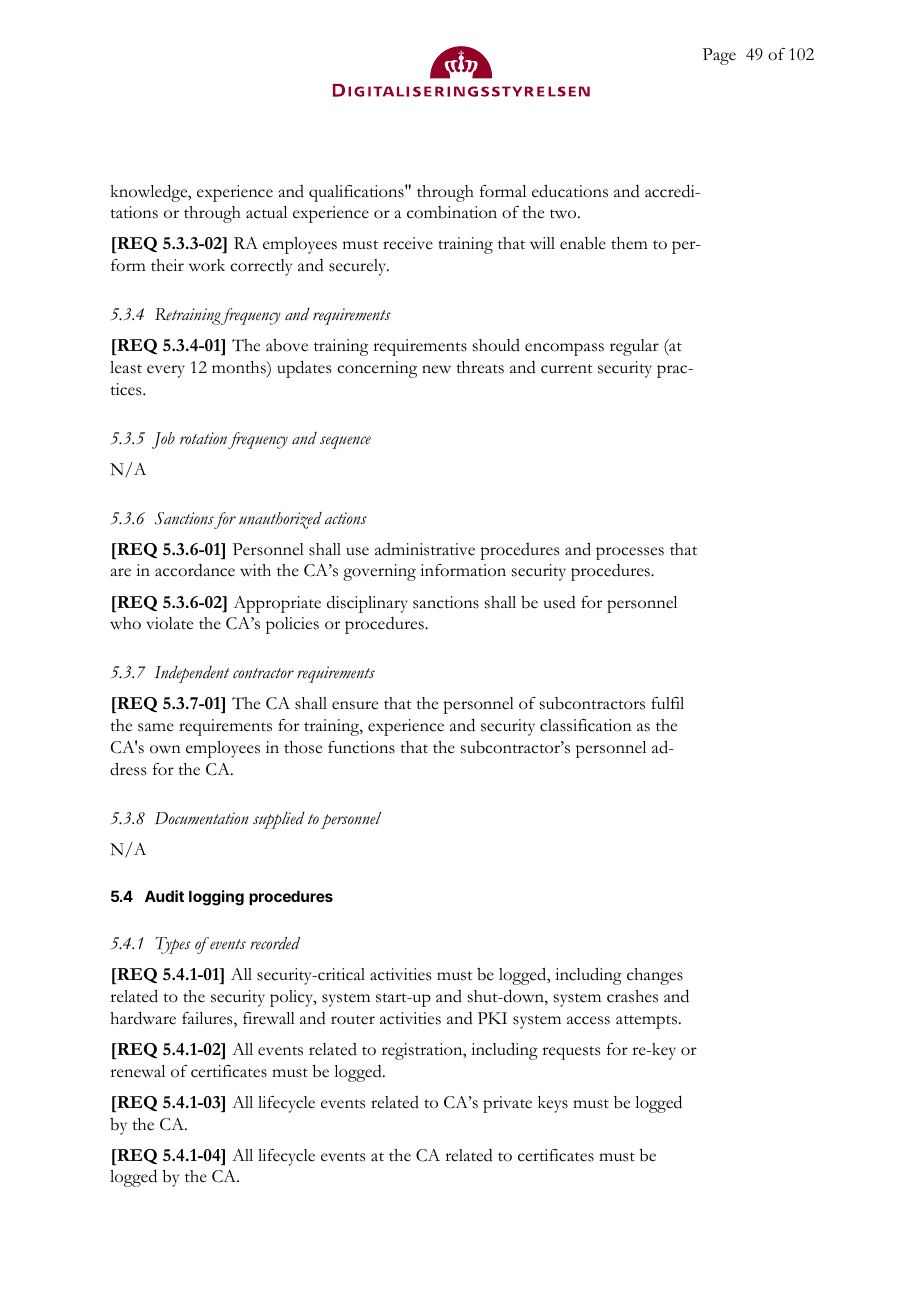 Image resolution: width=924 pixels, height=1308 pixels. Describe the element at coordinates (425, 549) in the screenshot. I see `administrative` at that location.
